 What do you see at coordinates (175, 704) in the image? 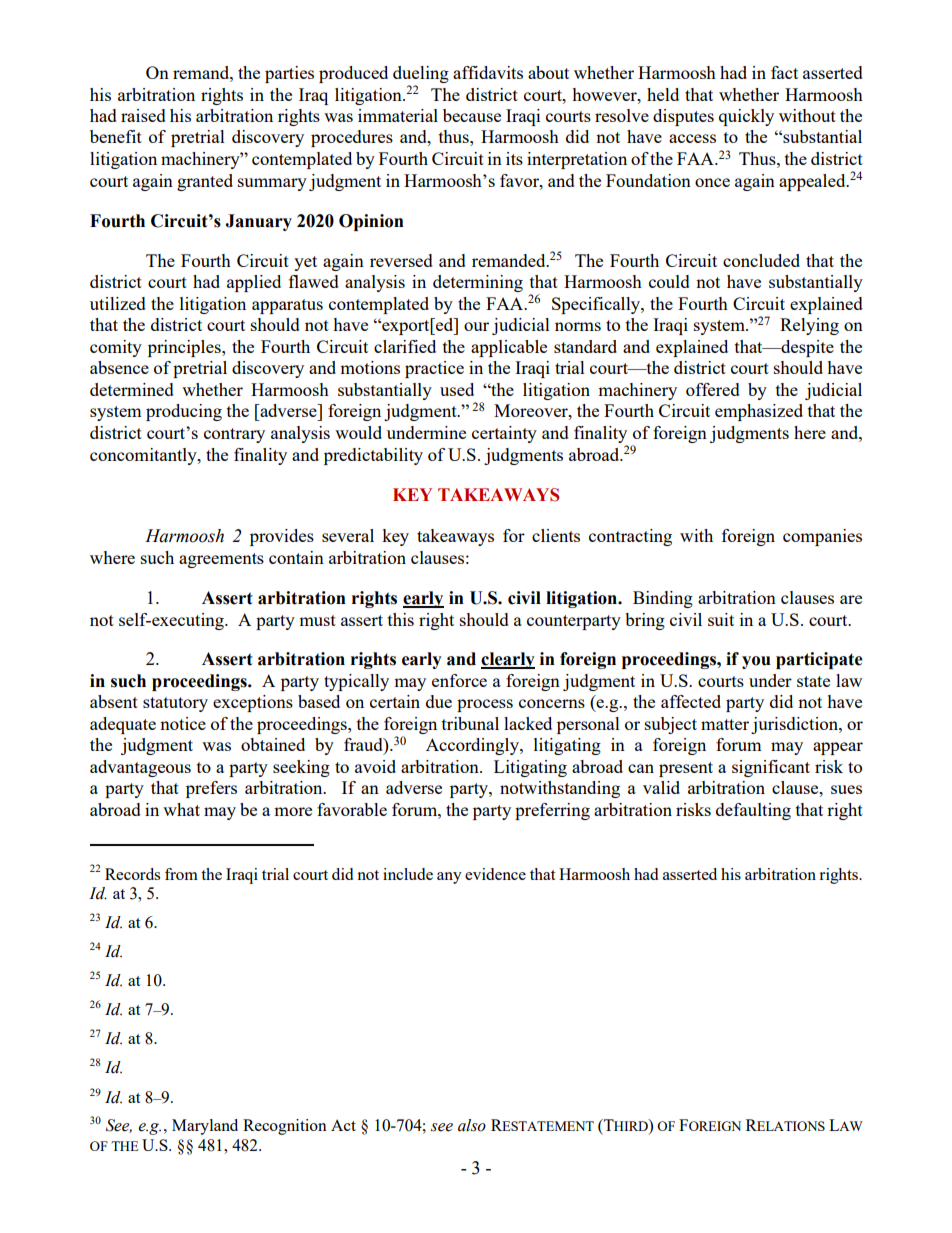
I see `statutory` at bounding box center [175, 704].
